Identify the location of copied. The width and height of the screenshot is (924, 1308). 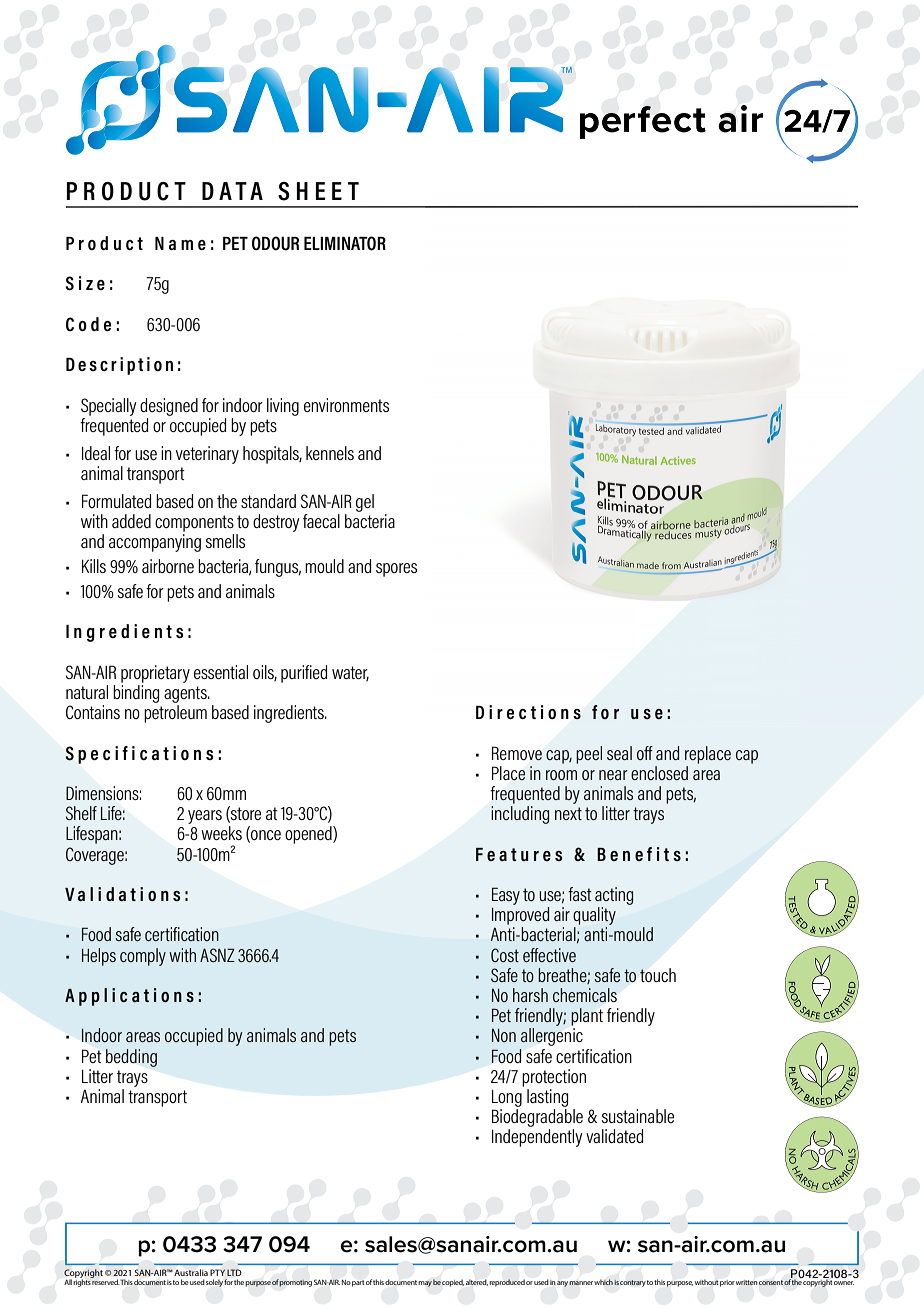
(453, 1283).
